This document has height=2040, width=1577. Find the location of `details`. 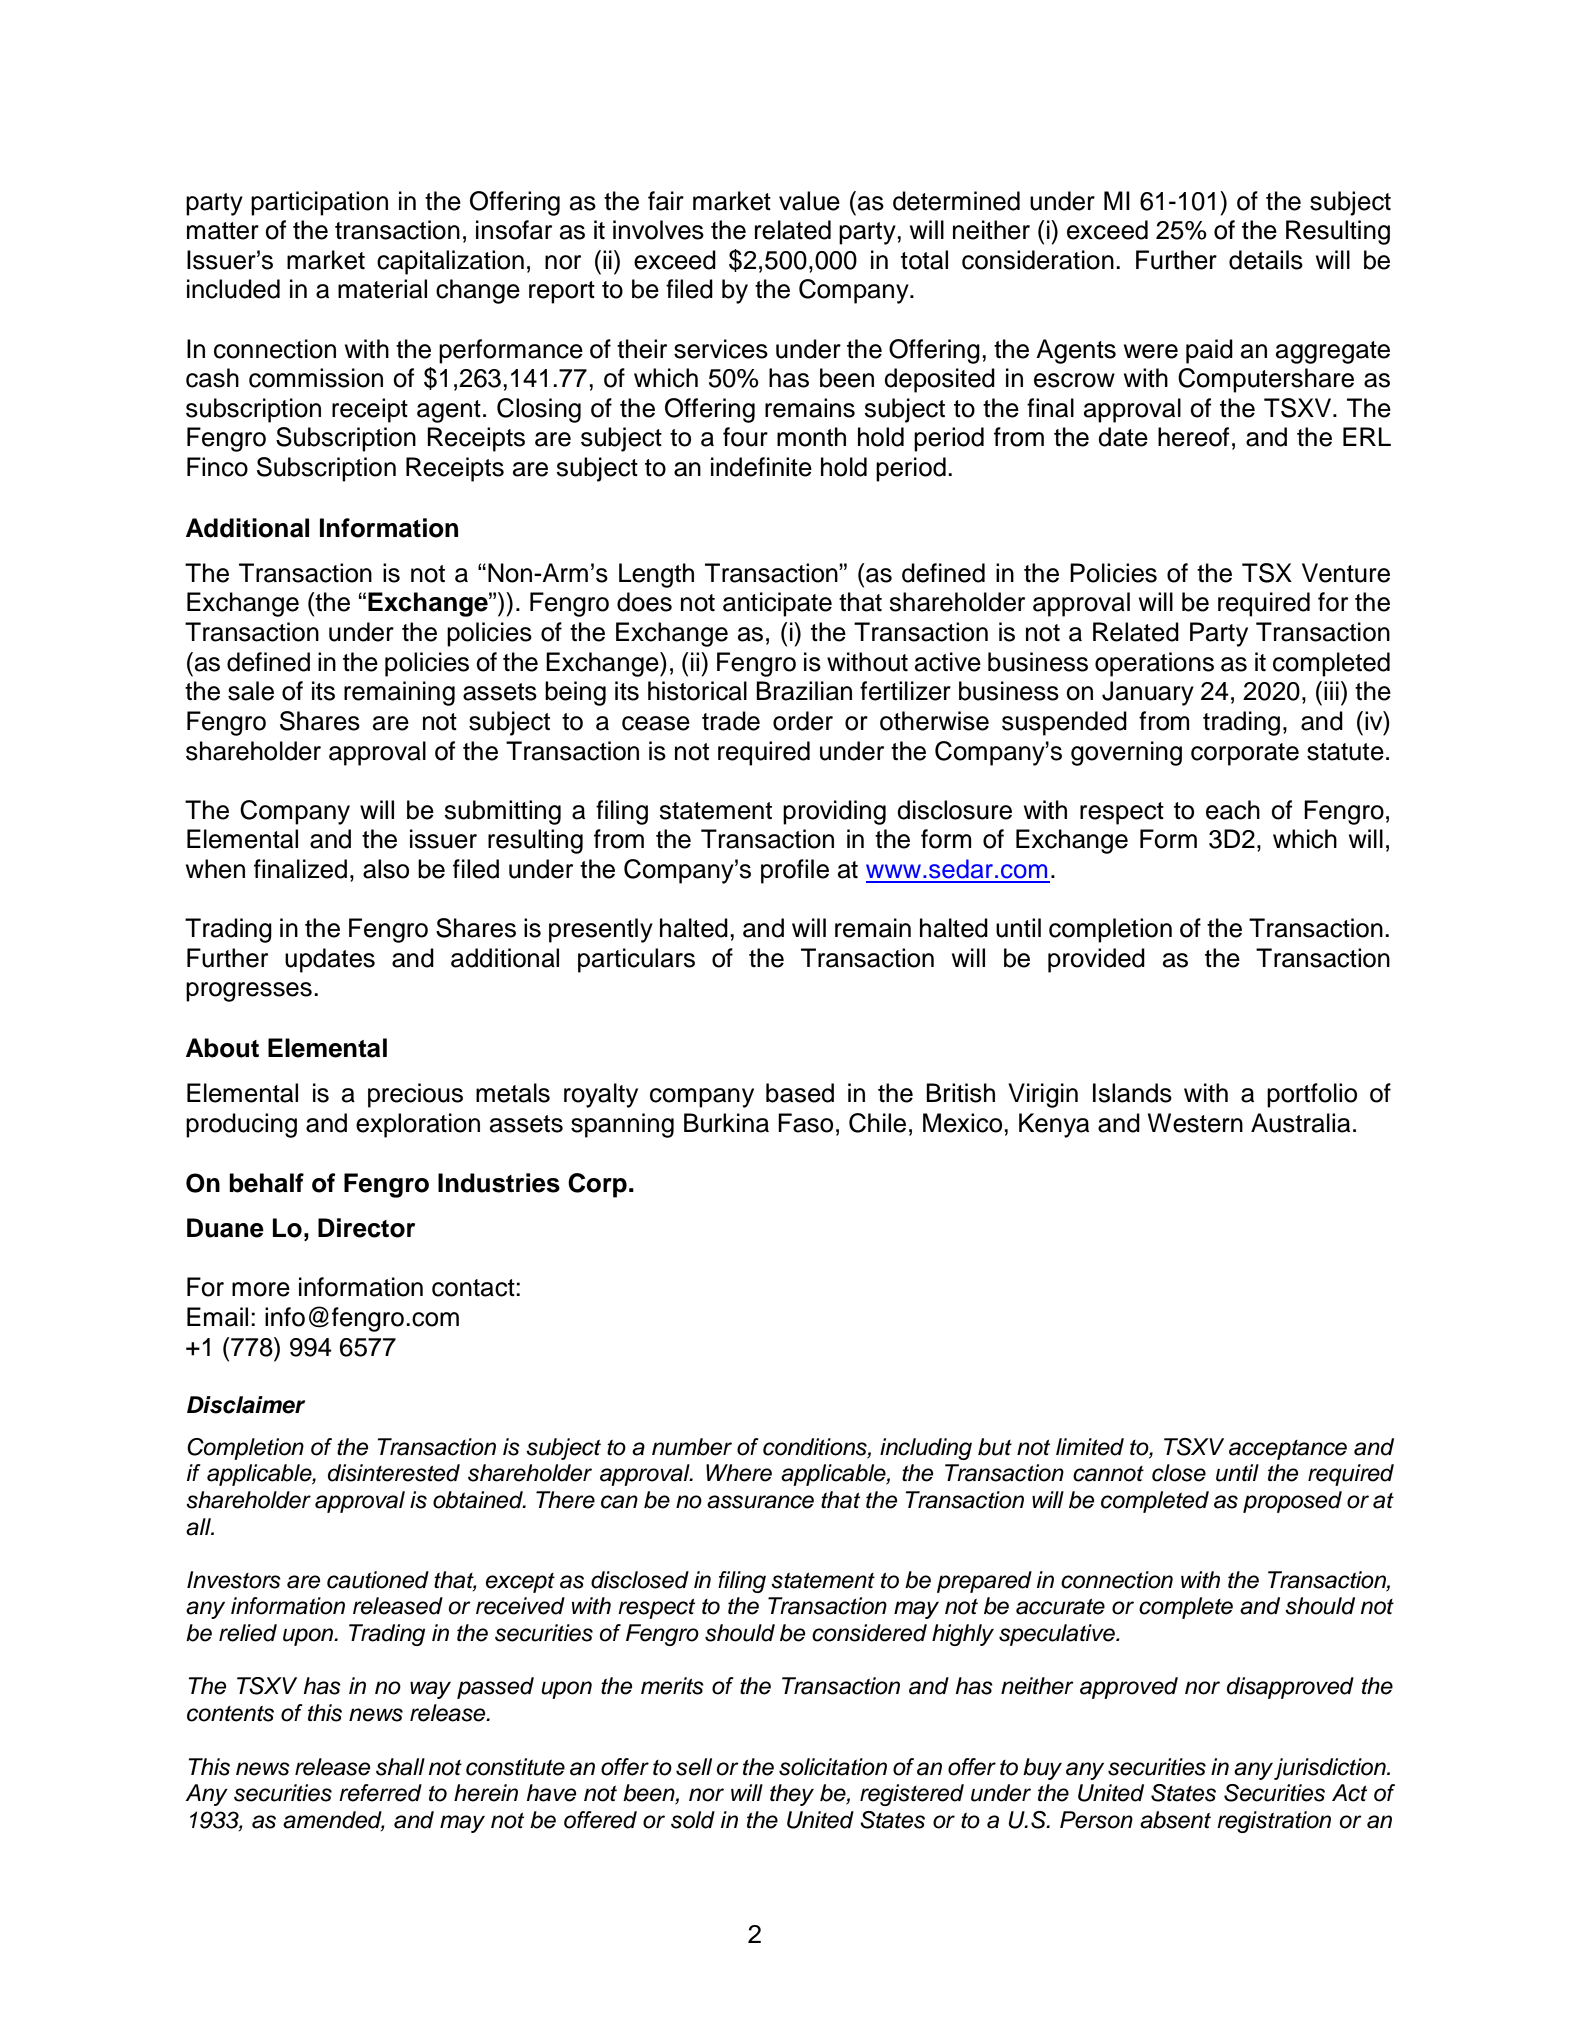

details is located at coordinates (1266, 260).
